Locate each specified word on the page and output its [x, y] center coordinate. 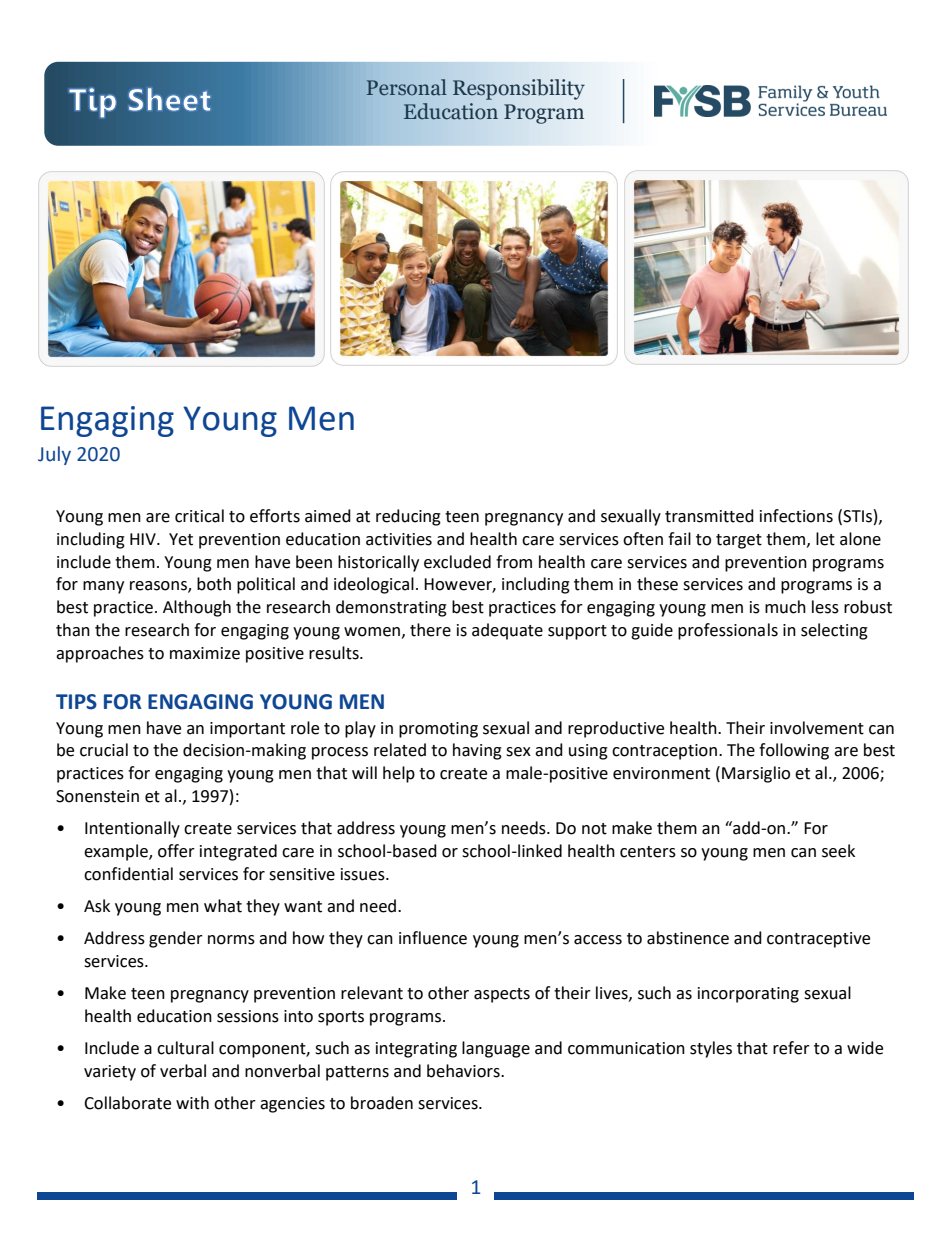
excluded [457, 562]
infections [796, 516]
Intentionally [132, 829]
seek [838, 851]
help [399, 774]
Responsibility [519, 89]
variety [110, 1073]
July [54, 455]
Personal [406, 87]
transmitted [709, 516]
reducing [408, 517]
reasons [159, 587]
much [785, 607]
